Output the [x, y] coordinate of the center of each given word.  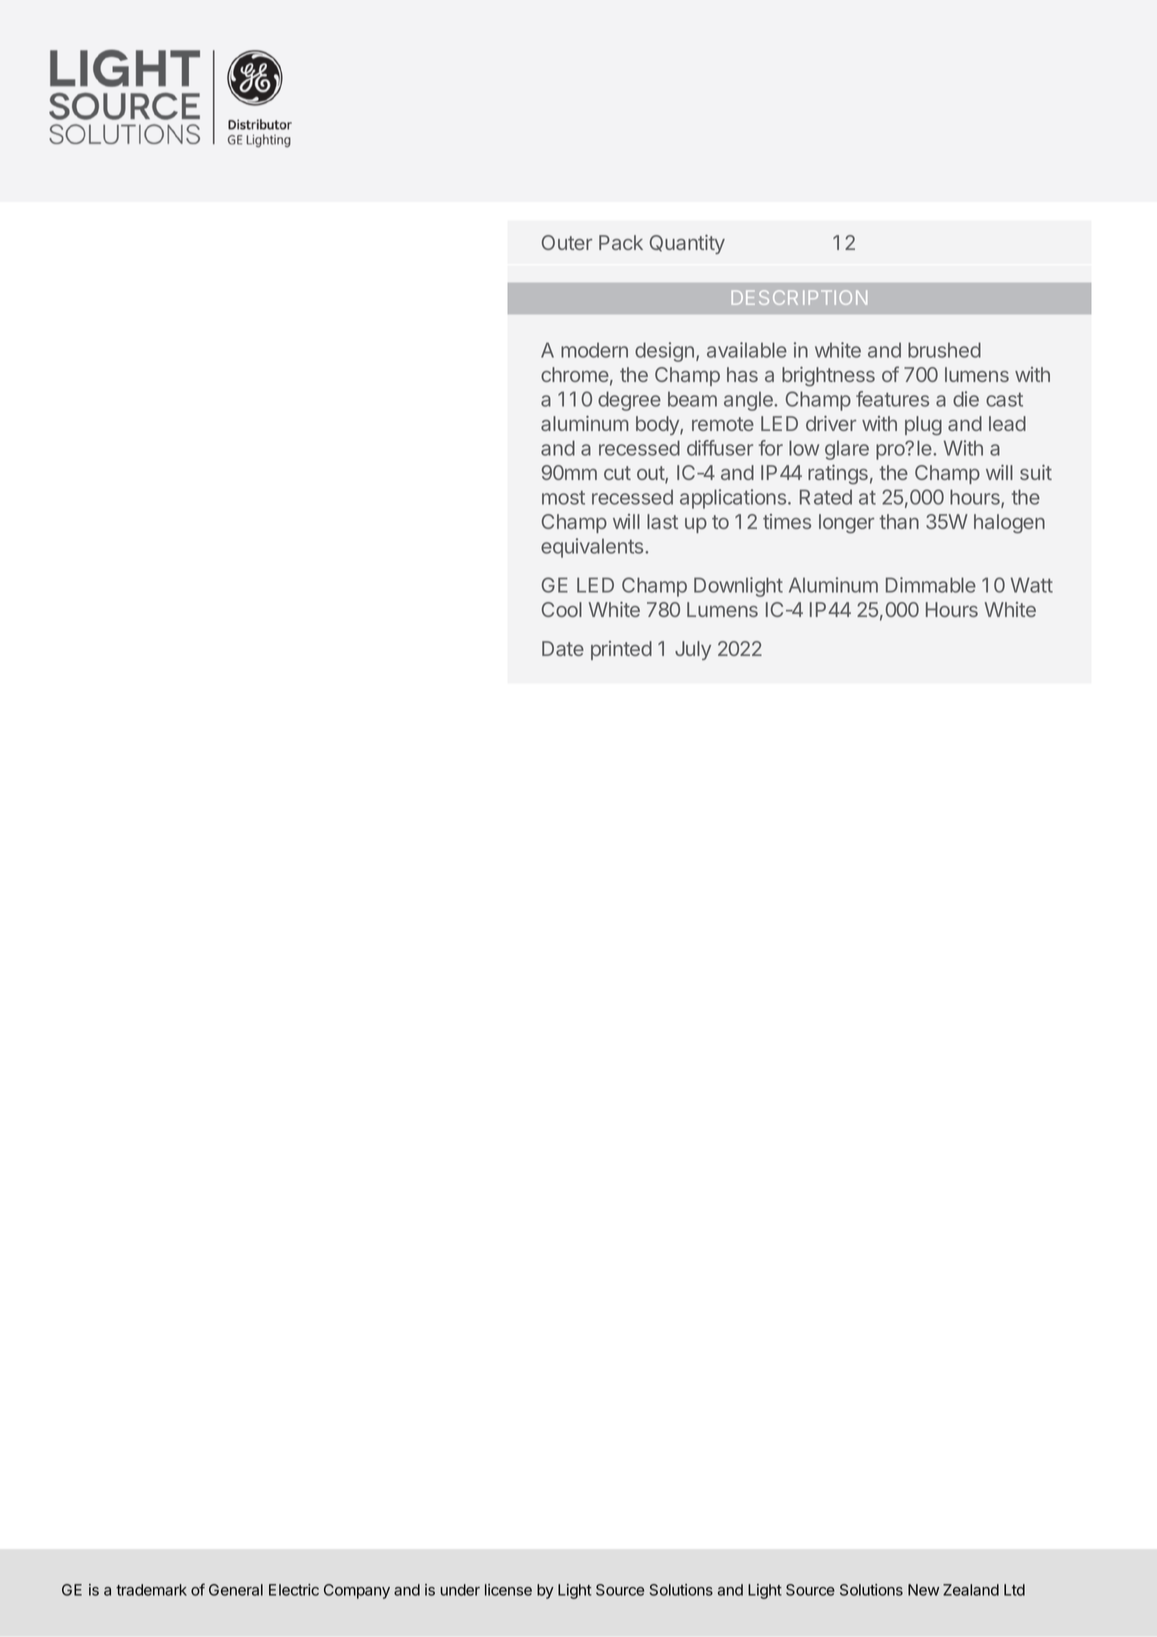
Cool [562, 609]
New [923, 1590]
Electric [294, 1590]
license [508, 1590]
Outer [567, 242]
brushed [944, 350]
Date [563, 648]
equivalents [593, 548]
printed [621, 650]
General [236, 1590]
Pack [621, 242]
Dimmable [931, 585]
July [693, 650]
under [460, 1590]
